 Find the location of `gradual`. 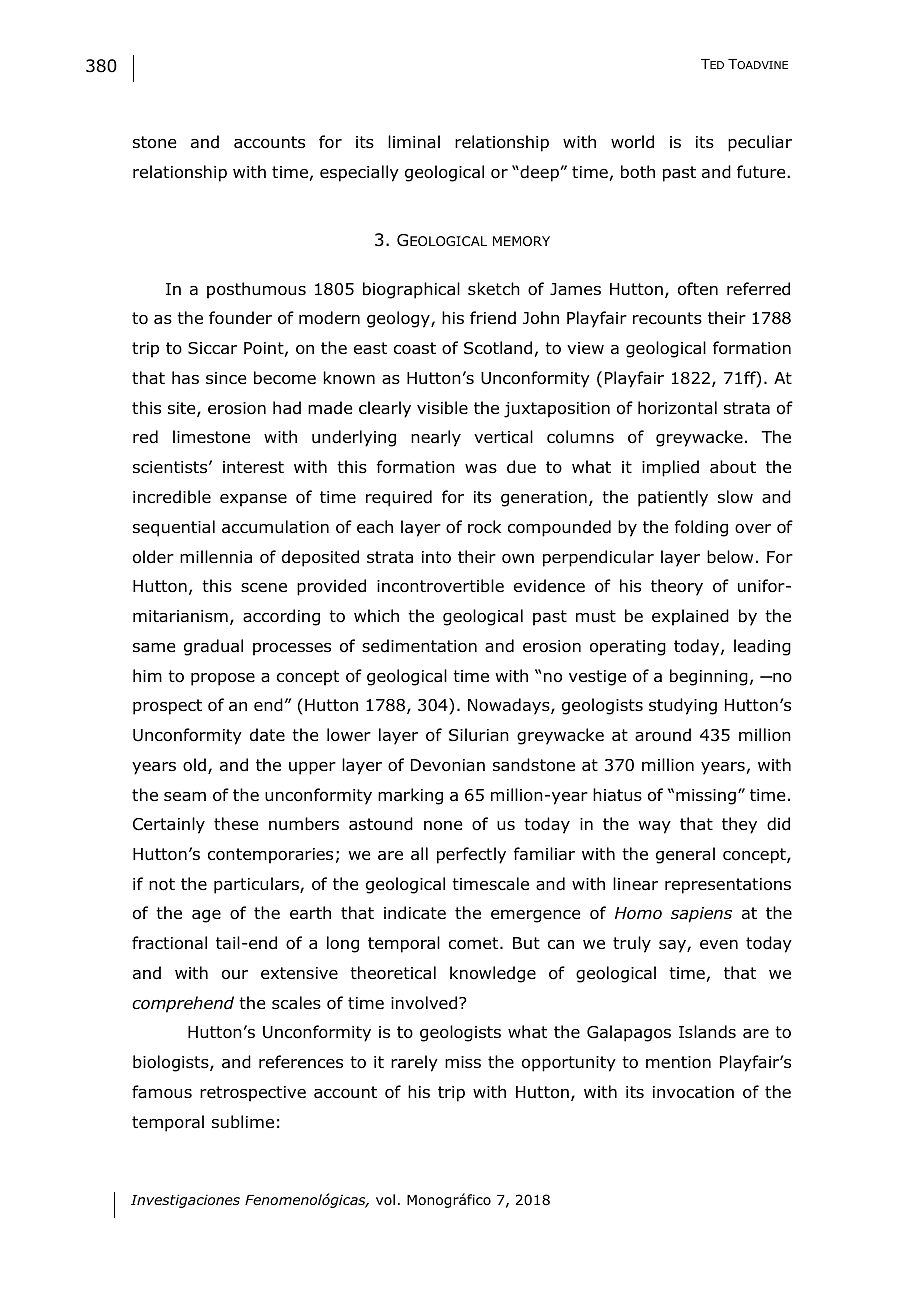

gradual is located at coordinates (213, 647).
